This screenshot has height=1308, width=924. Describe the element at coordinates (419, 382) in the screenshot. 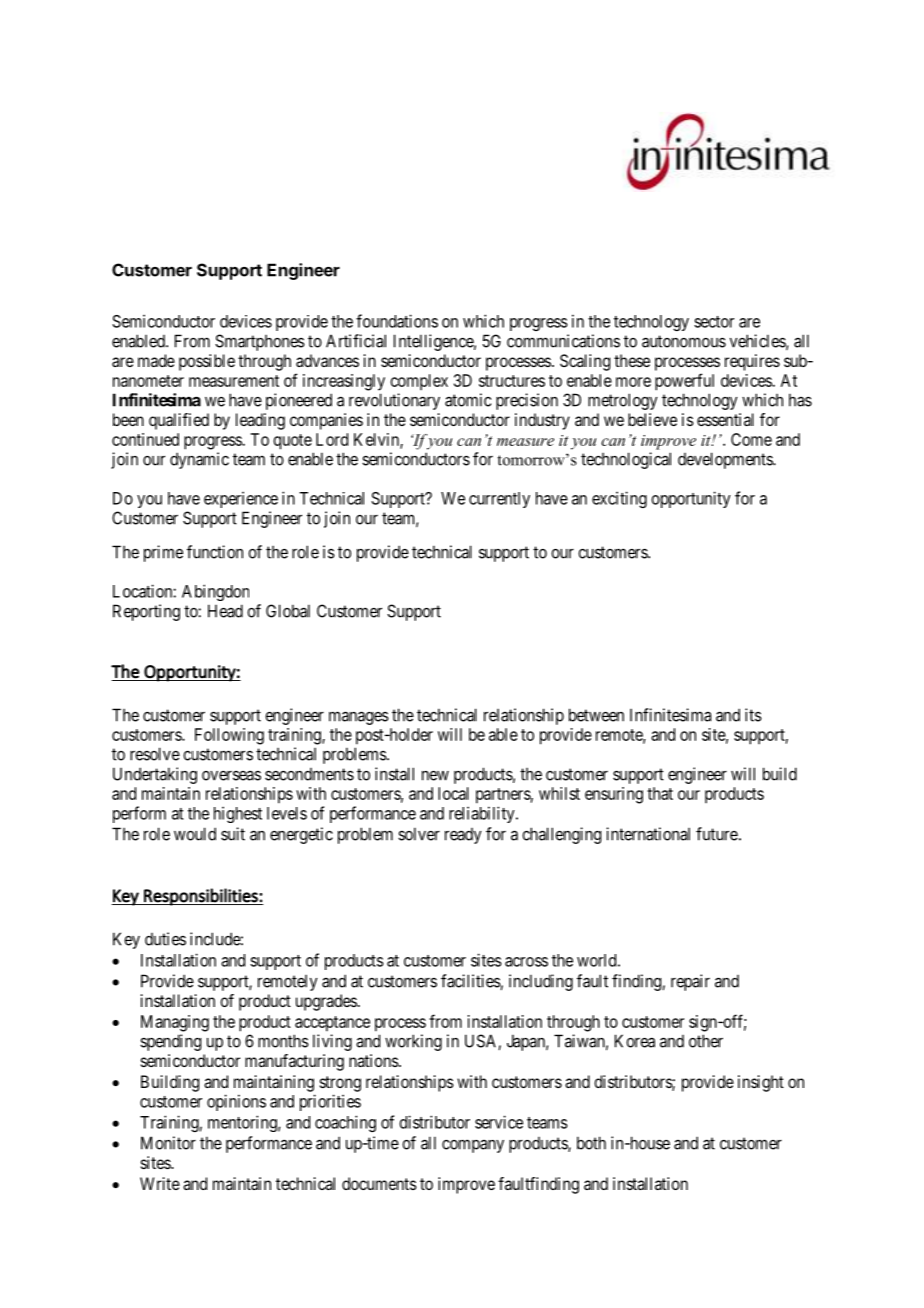

I see `complex` at that location.
